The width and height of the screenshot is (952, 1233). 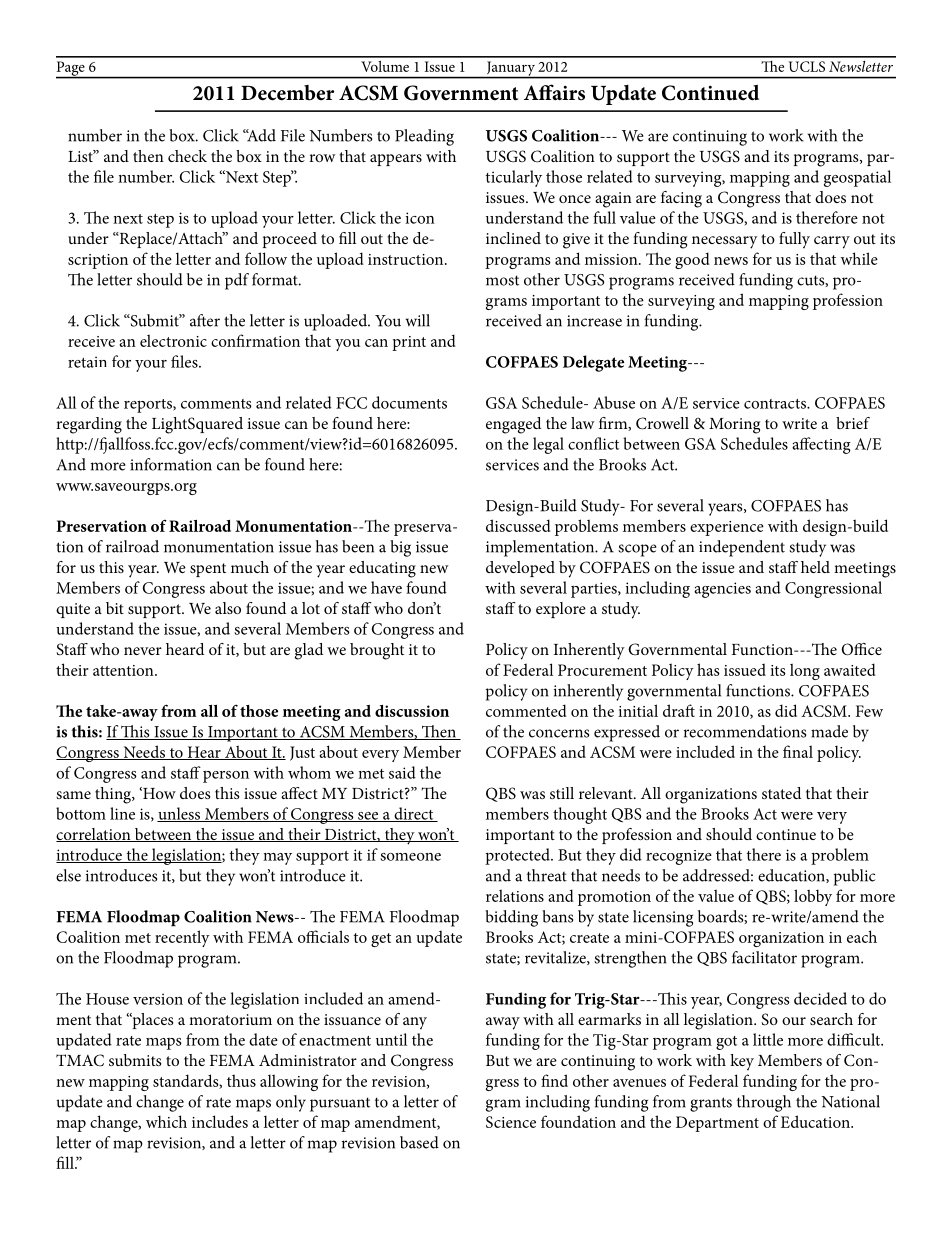 I want to click on January, so click(x=511, y=70).
